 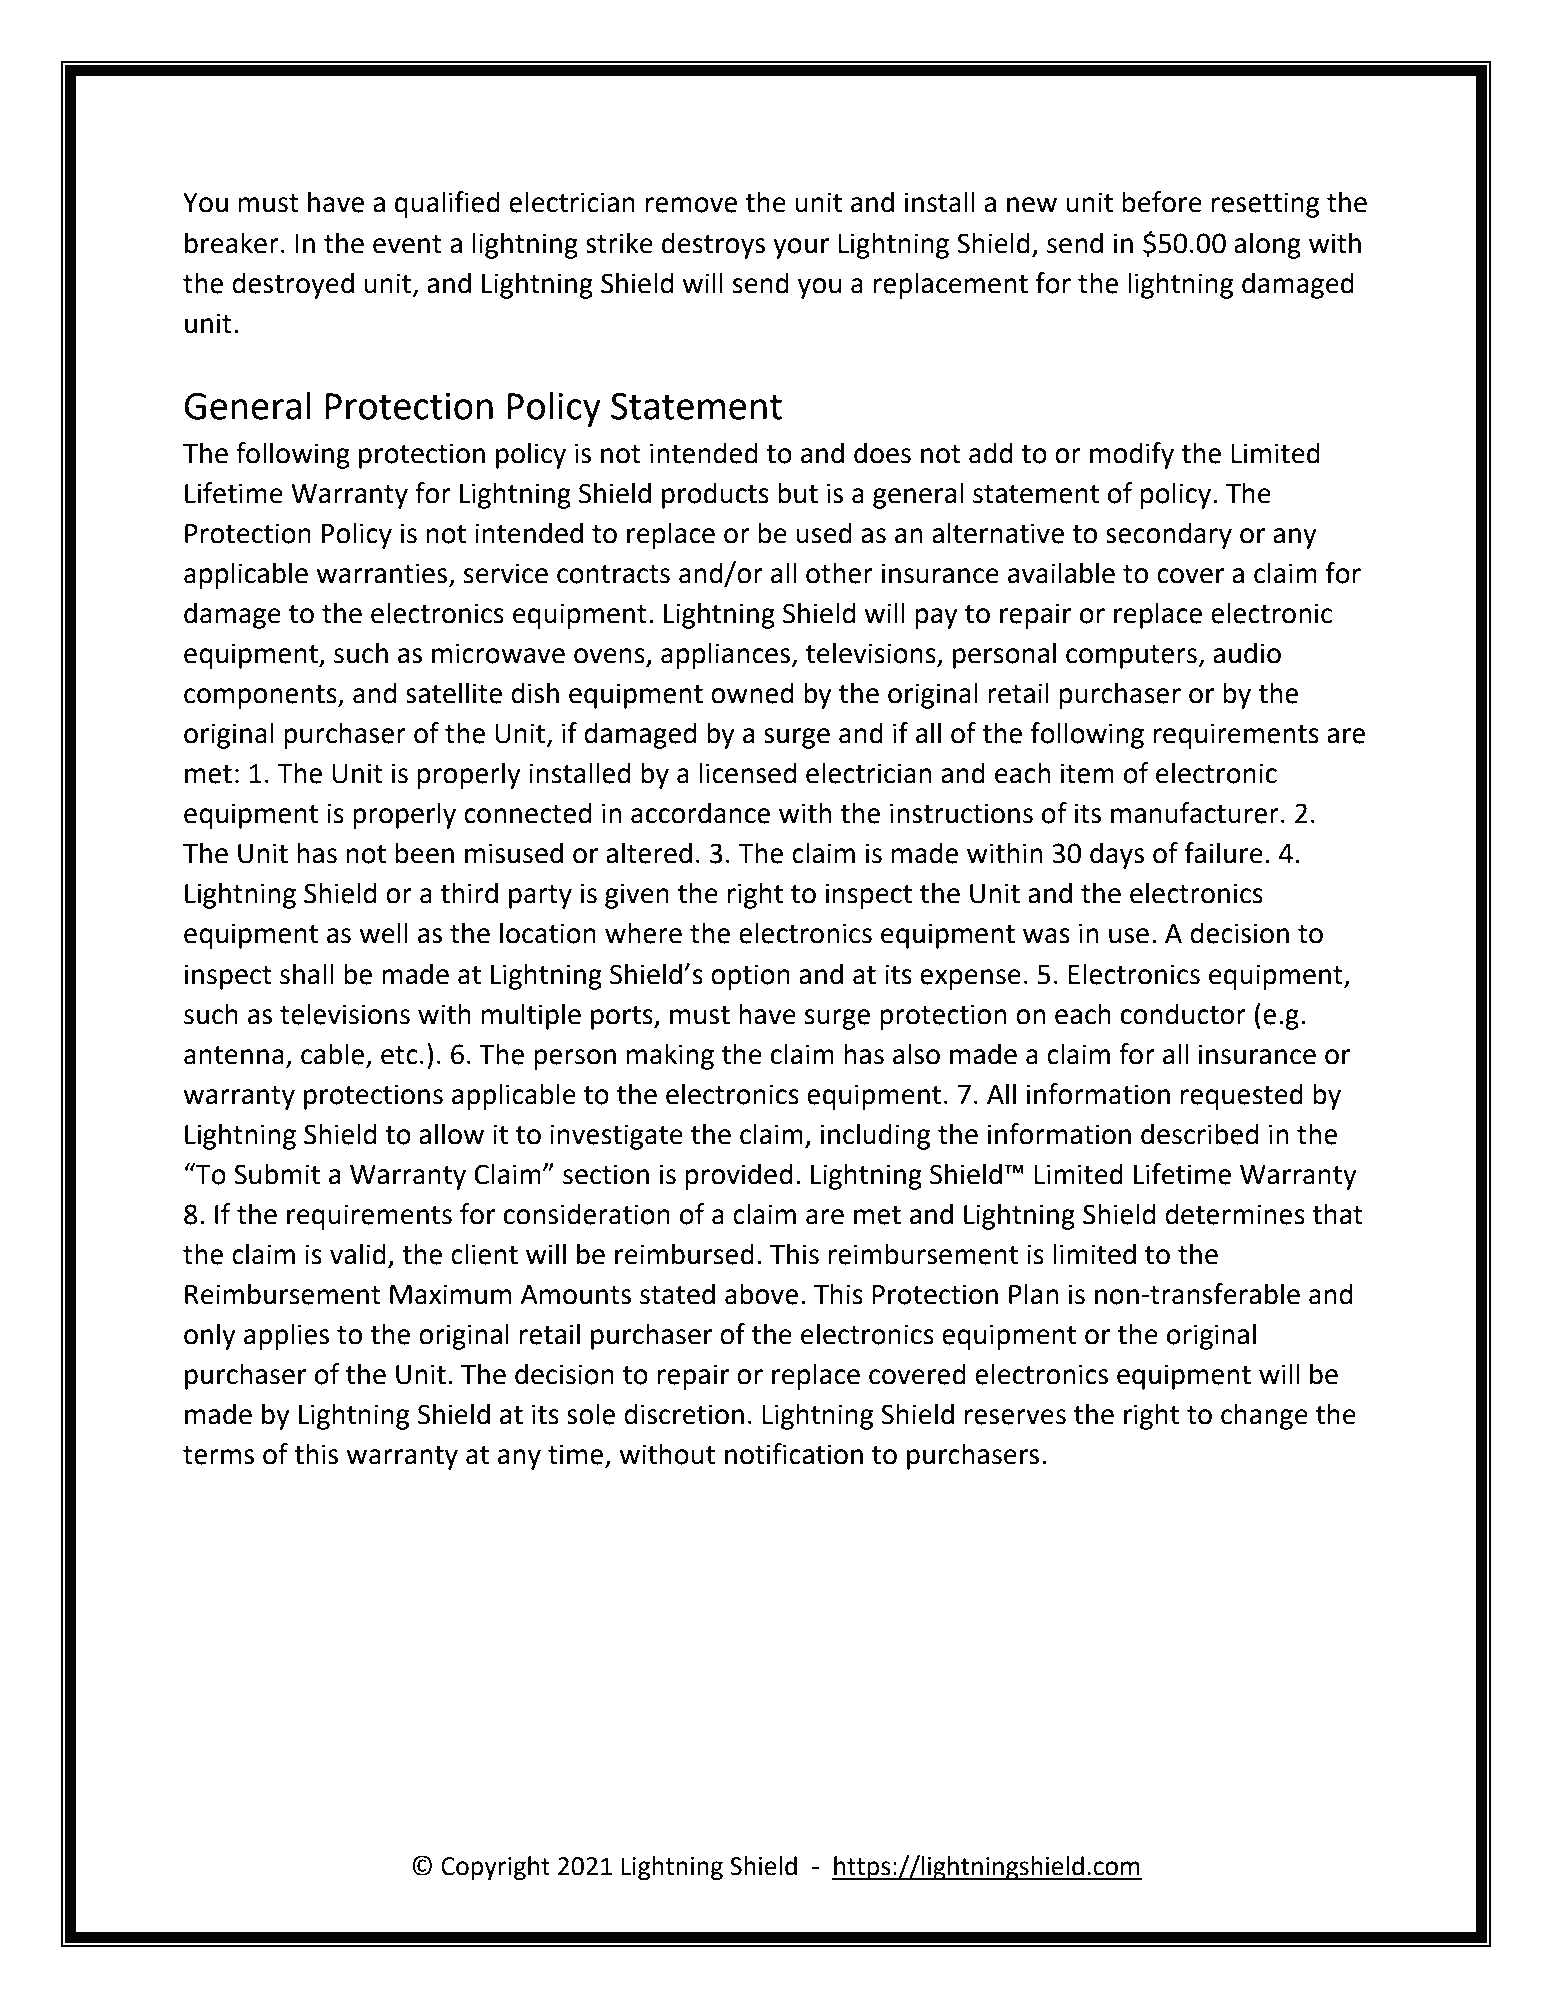 I want to click on determines, so click(x=1235, y=1214).
